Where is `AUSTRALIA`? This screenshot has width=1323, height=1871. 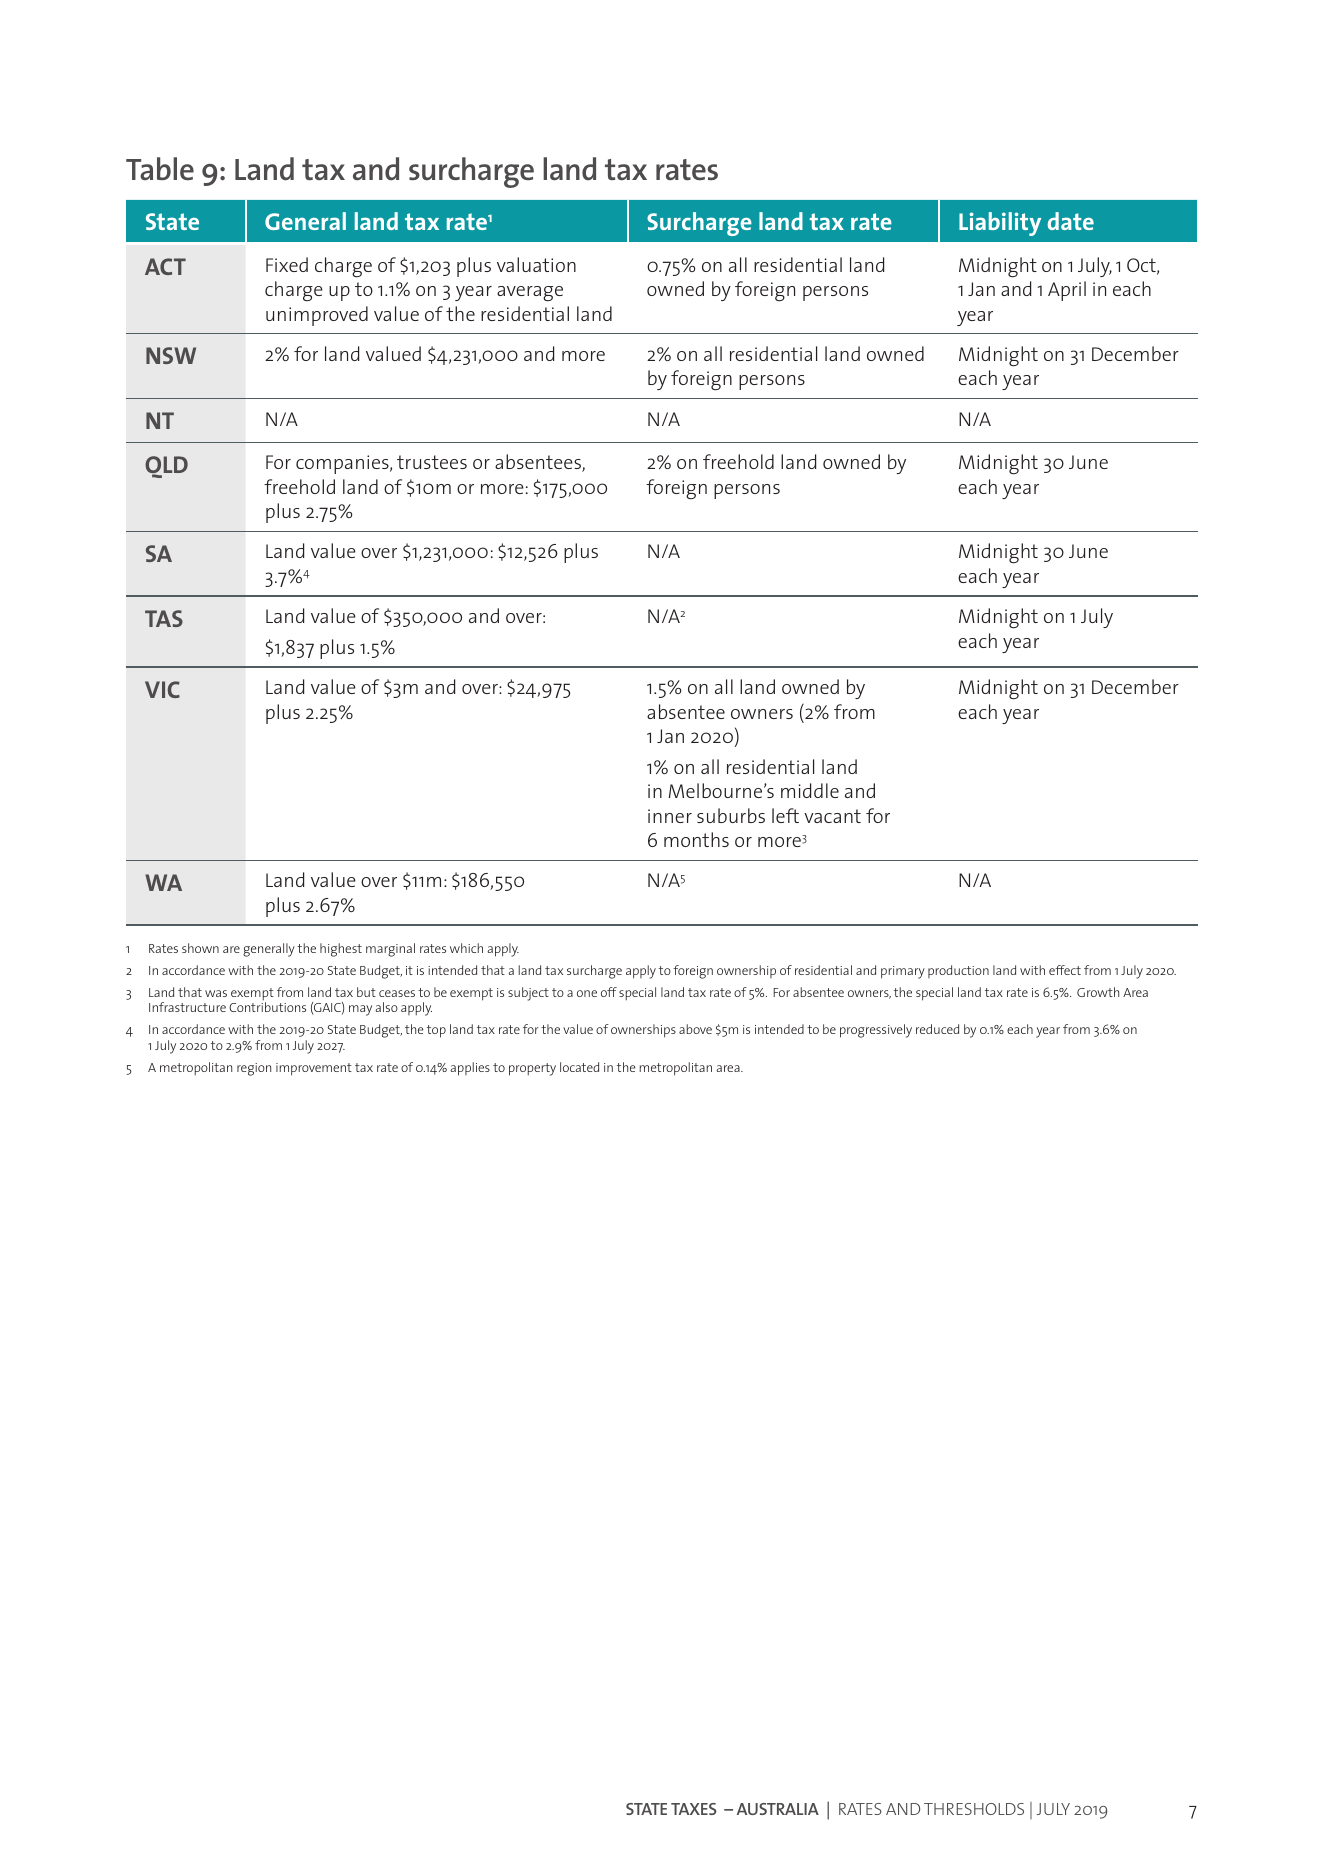 AUSTRALIA is located at coordinates (778, 1809).
